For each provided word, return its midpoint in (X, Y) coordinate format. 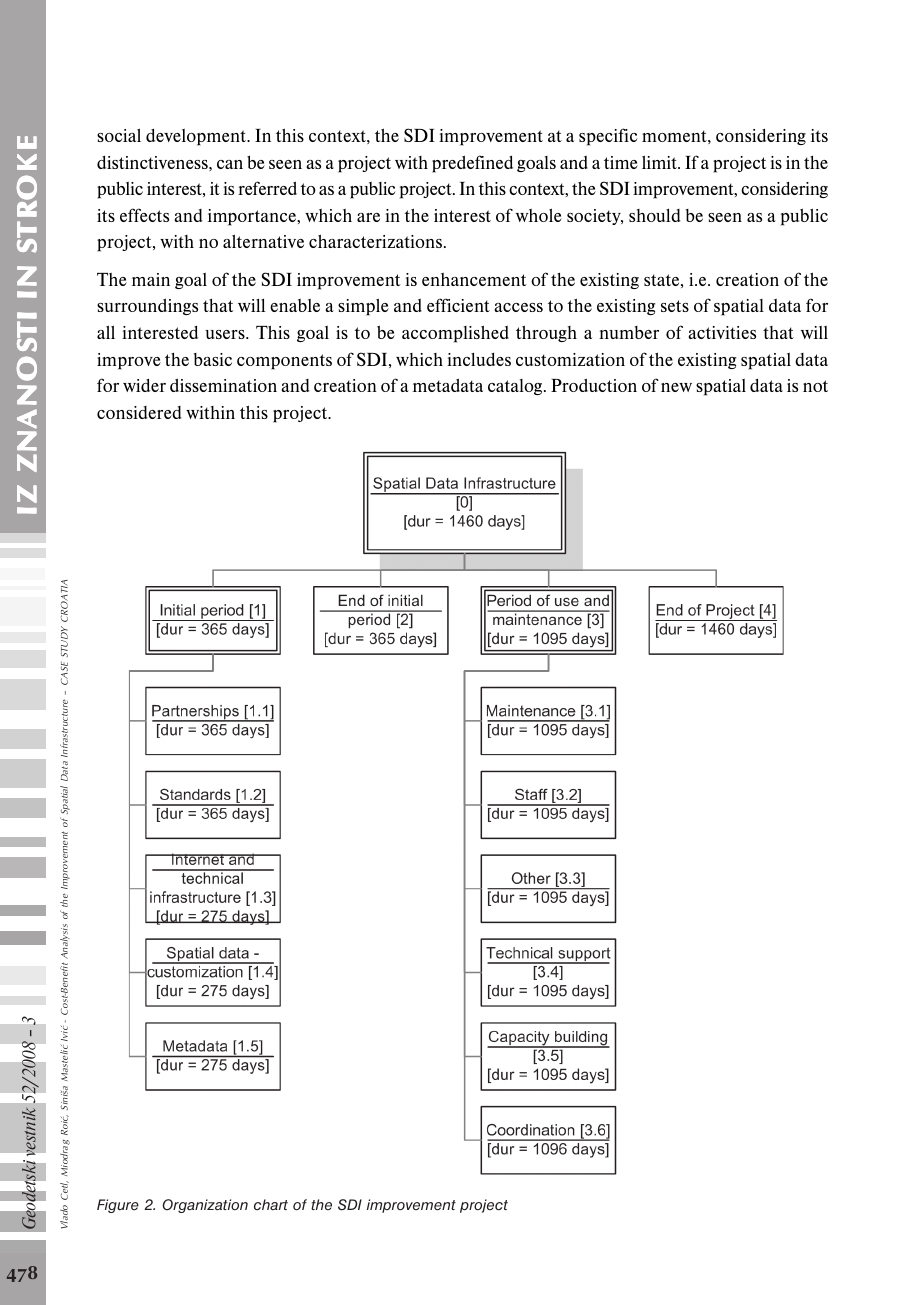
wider (144, 385)
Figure (118, 1206)
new (676, 387)
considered (139, 412)
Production (594, 385)
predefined (472, 164)
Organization (205, 1206)
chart (271, 1204)
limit (660, 162)
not (815, 386)
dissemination (223, 385)
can (230, 164)
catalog (516, 387)
